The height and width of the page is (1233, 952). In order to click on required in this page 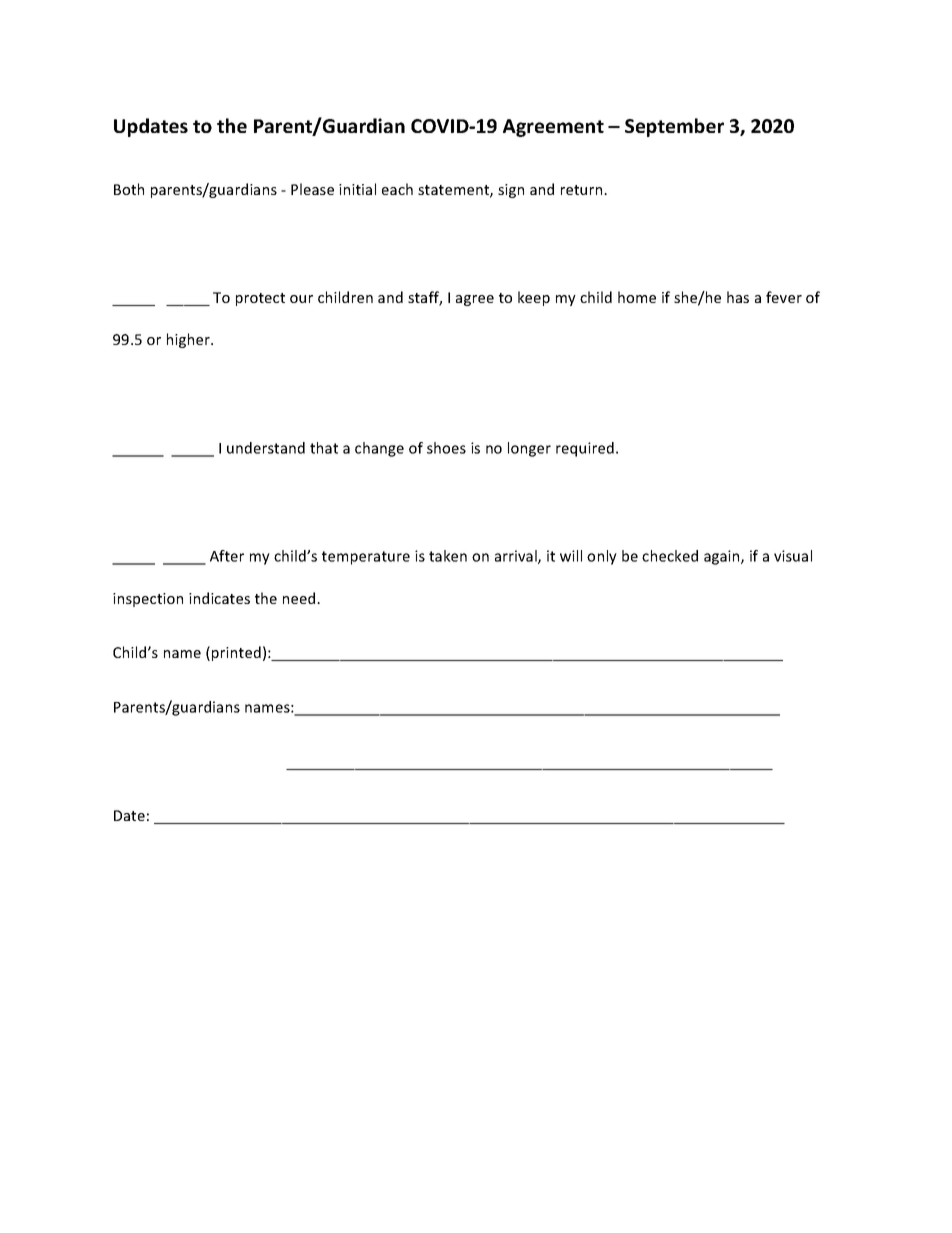, I will do `click(585, 449)`.
